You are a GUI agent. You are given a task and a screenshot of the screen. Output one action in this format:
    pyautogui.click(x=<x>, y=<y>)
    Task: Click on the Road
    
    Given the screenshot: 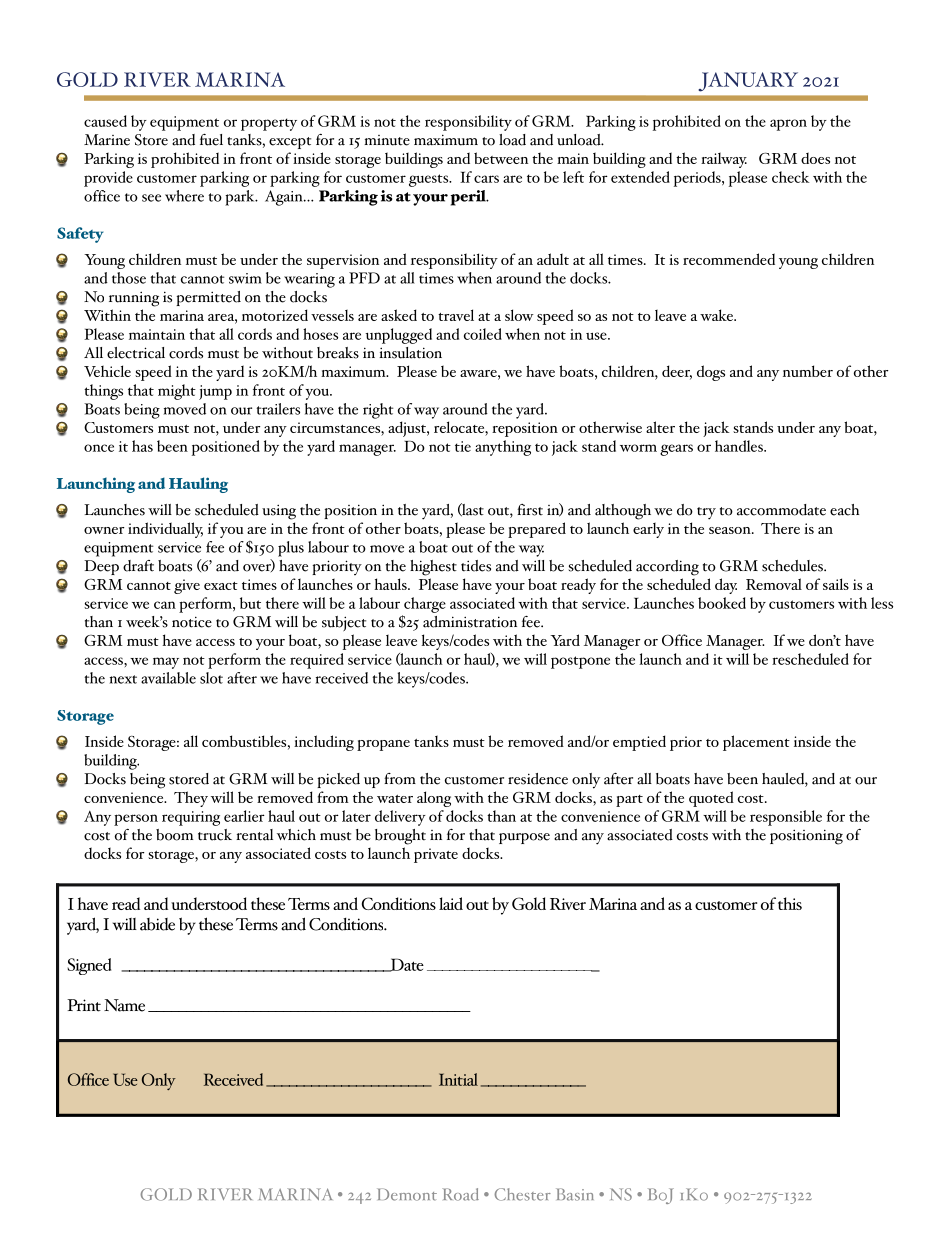 What is the action you would take?
    pyautogui.click(x=460, y=1194)
